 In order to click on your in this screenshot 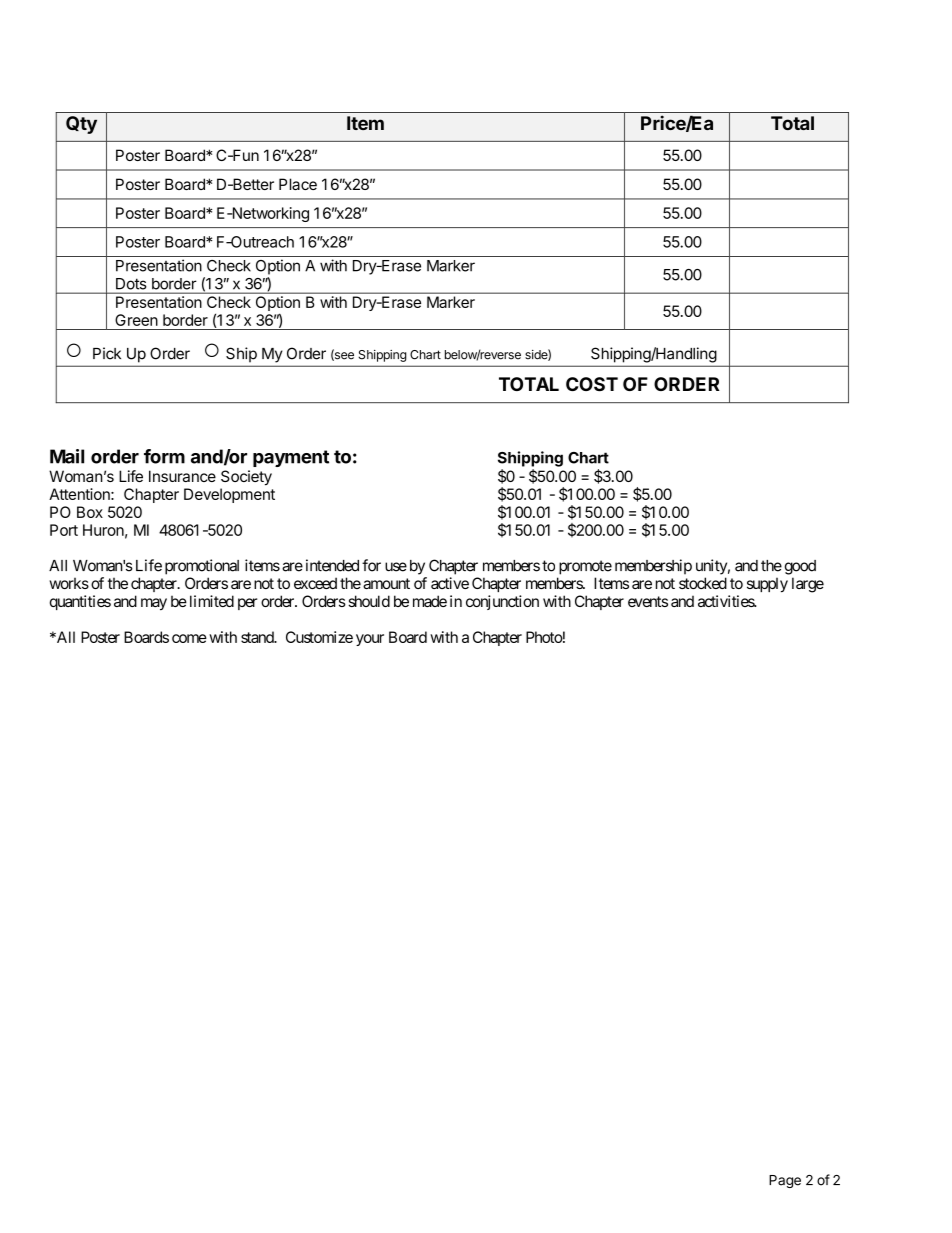, I will do `click(370, 640)`.
